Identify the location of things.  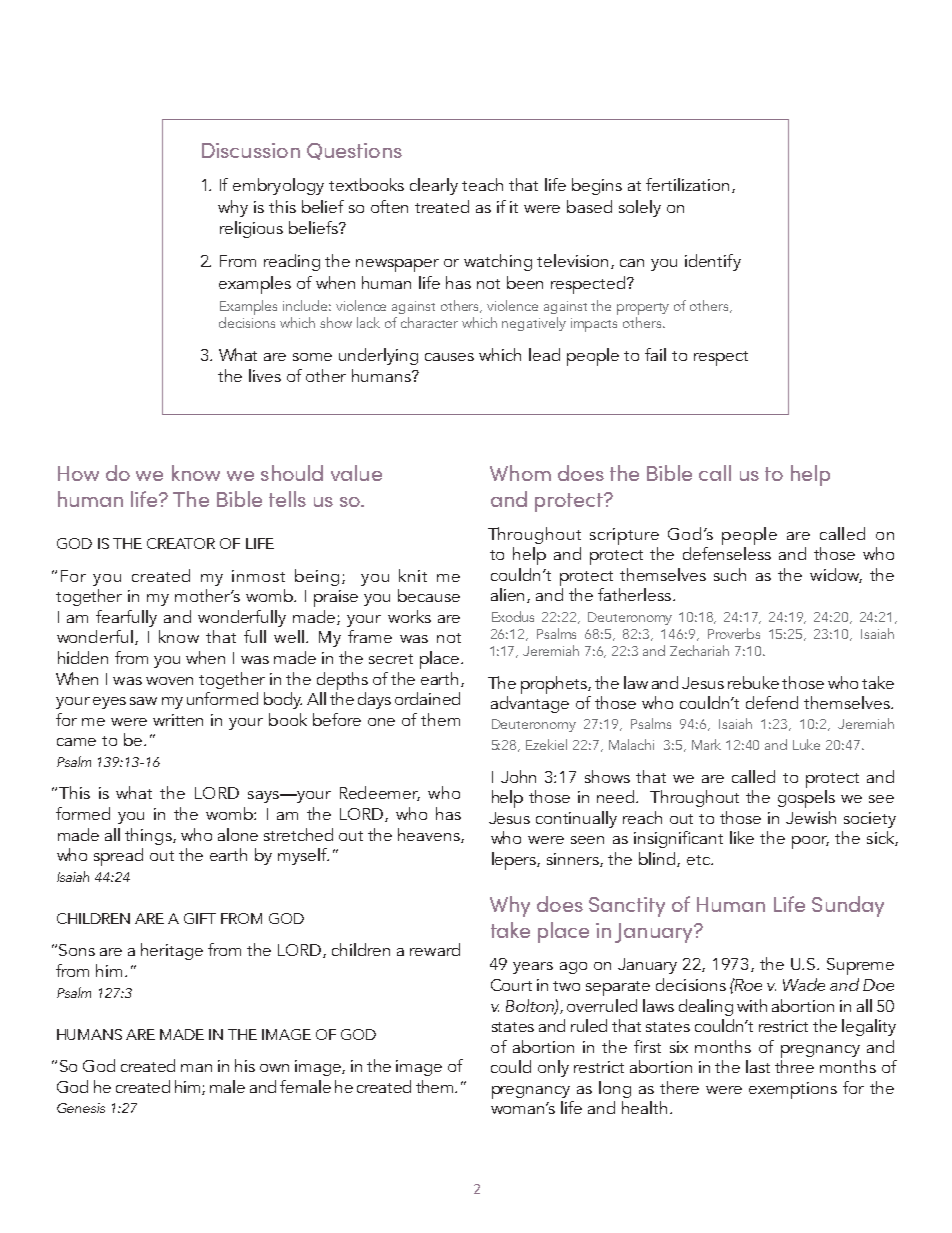
(149, 836).
